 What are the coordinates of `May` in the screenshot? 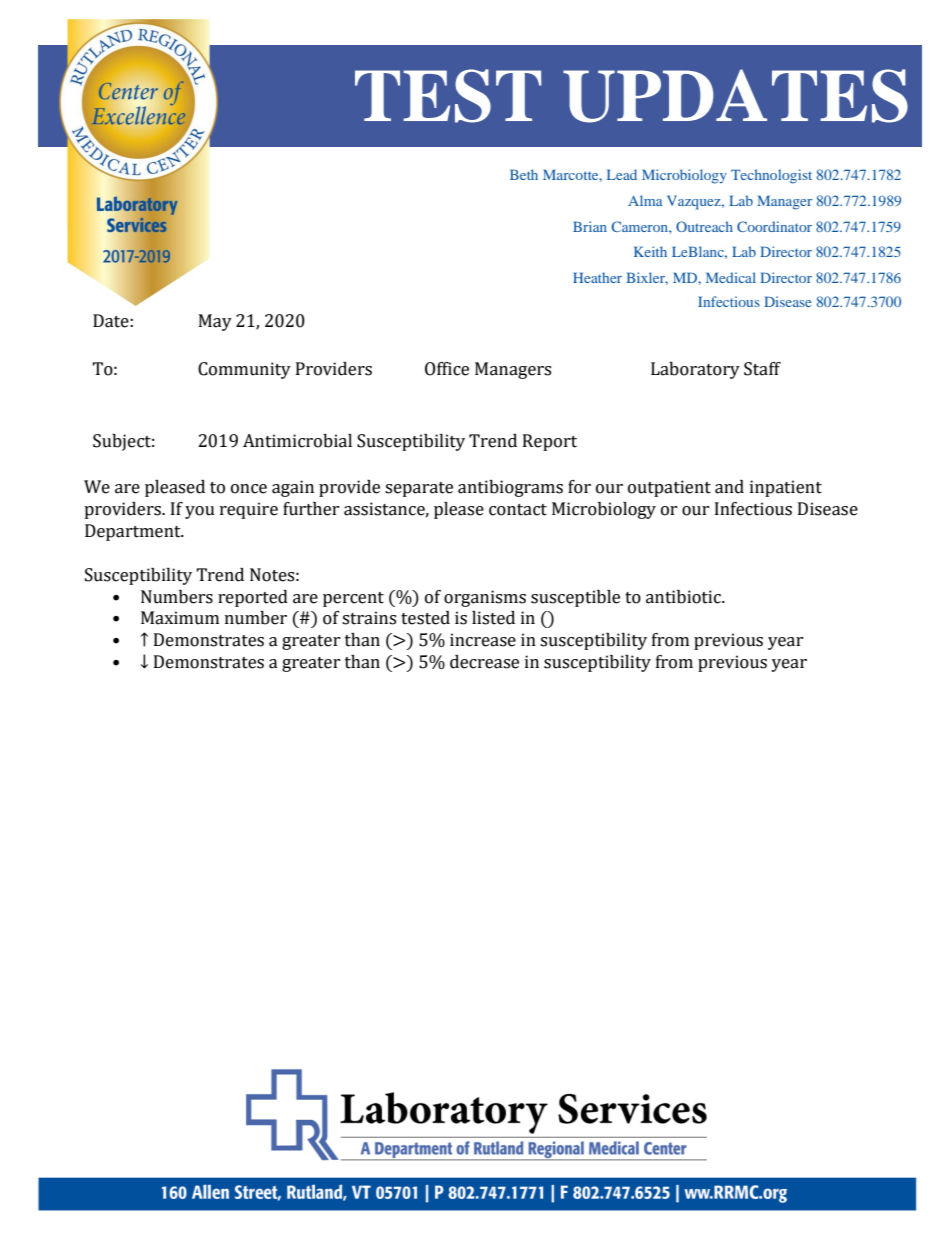 It's located at (215, 322).
